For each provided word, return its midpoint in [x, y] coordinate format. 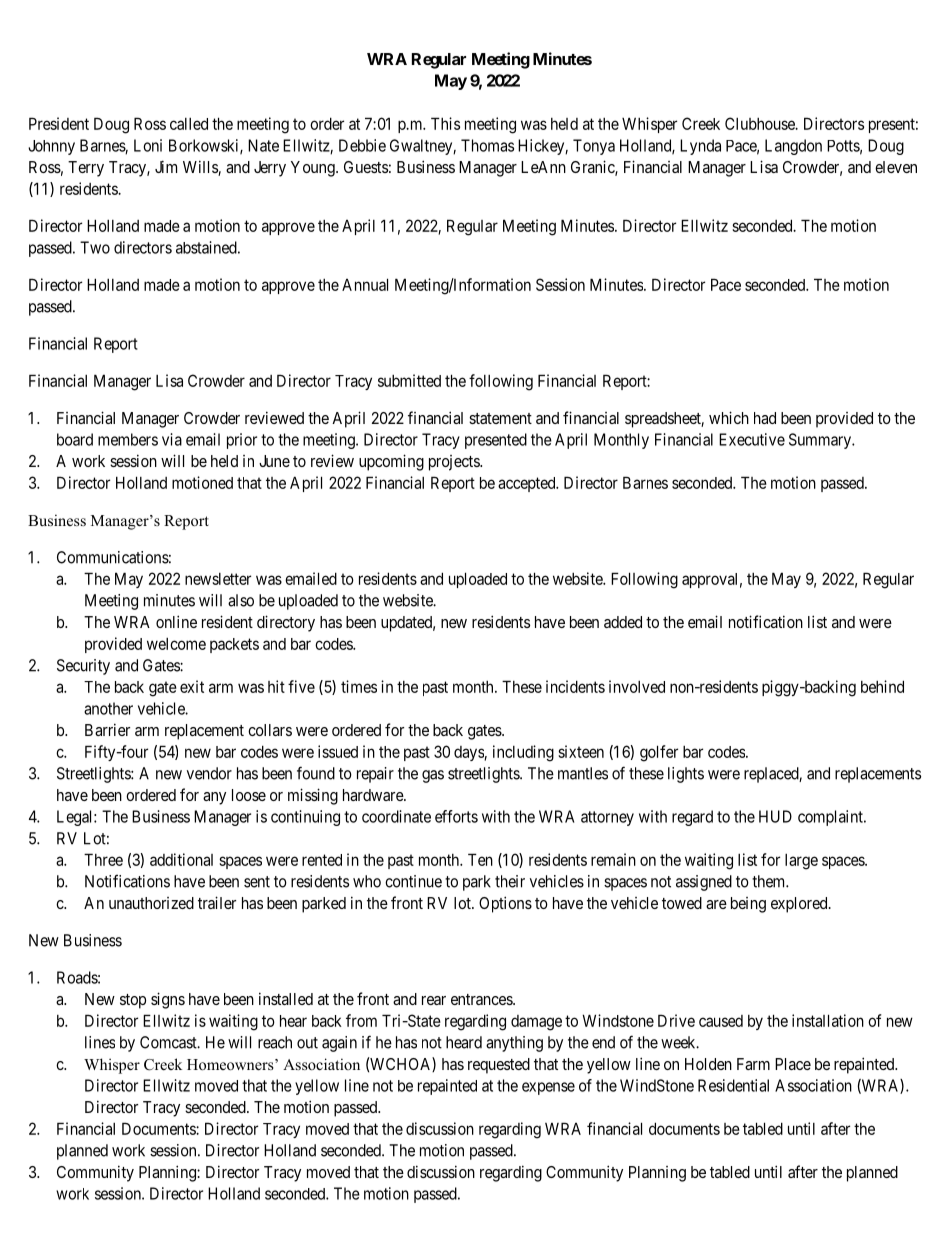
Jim [166, 166]
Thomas [487, 145]
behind [882, 686]
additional [181, 859]
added [623, 622]
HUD [775, 816]
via [172, 439]
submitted [409, 380]
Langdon [793, 147]
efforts [456, 816]
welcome [176, 644]
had [765, 418]
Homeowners [231, 1065]
